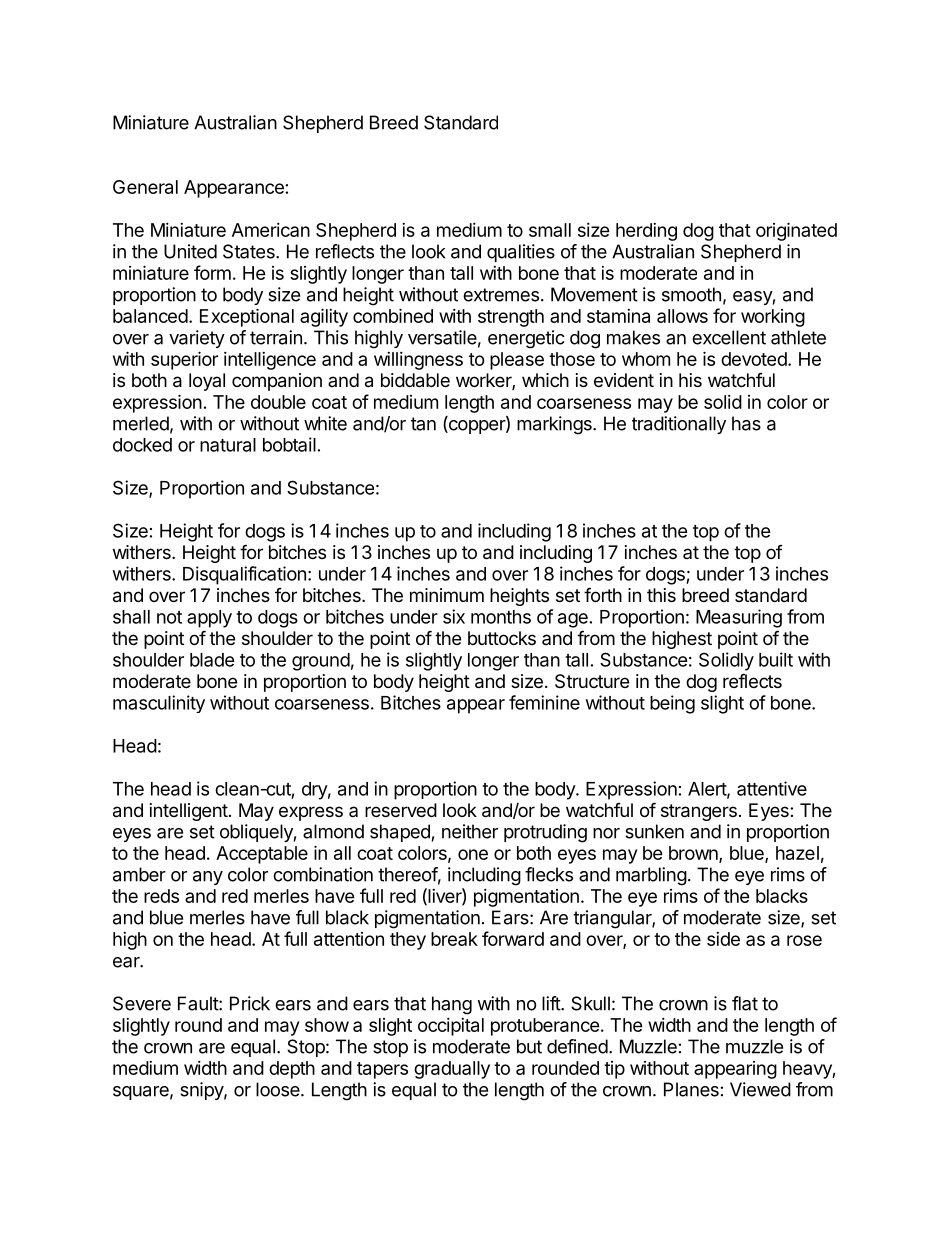  What do you see at coordinates (796, 231) in the screenshot?
I see `originated` at bounding box center [796, 231].
